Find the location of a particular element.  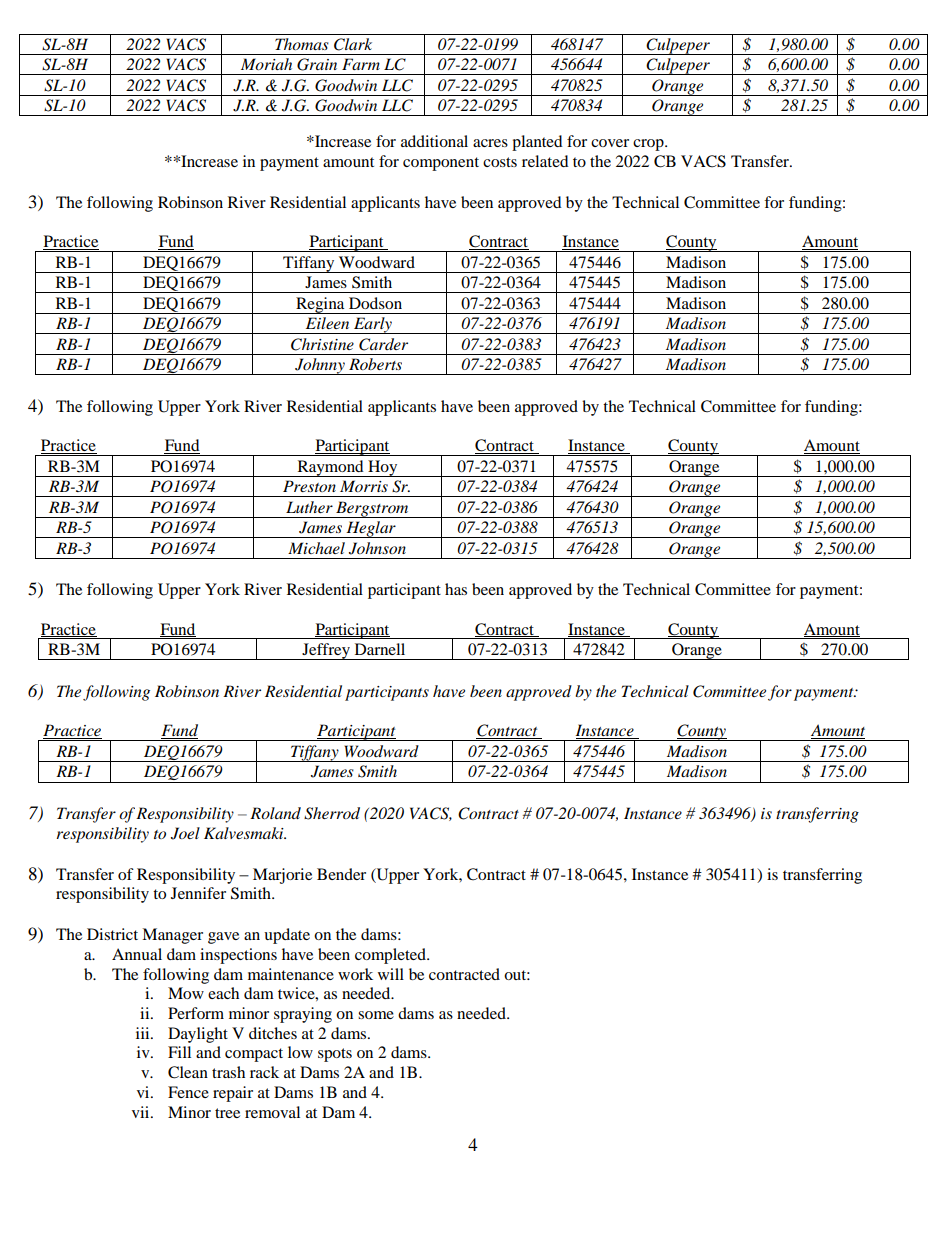

Michael is located at coordinates (316, 548).
